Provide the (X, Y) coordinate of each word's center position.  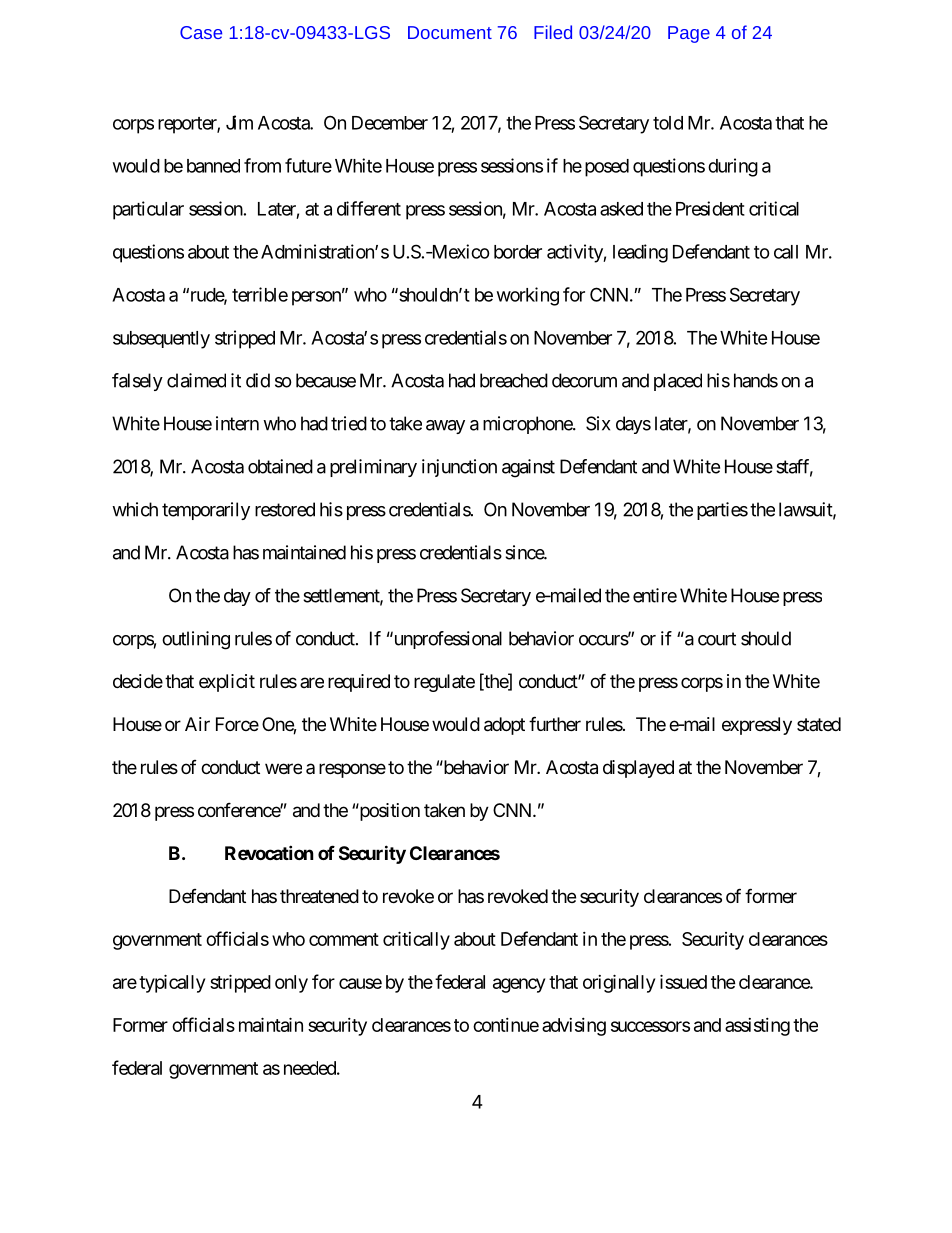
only (291, 984)
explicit (227, 683)
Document (450, 32)
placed (678, 382)
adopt (504, 726)
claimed (196, 380)
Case (201, 32)
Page (689, 34)
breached (514, 380)
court (717, 639)
